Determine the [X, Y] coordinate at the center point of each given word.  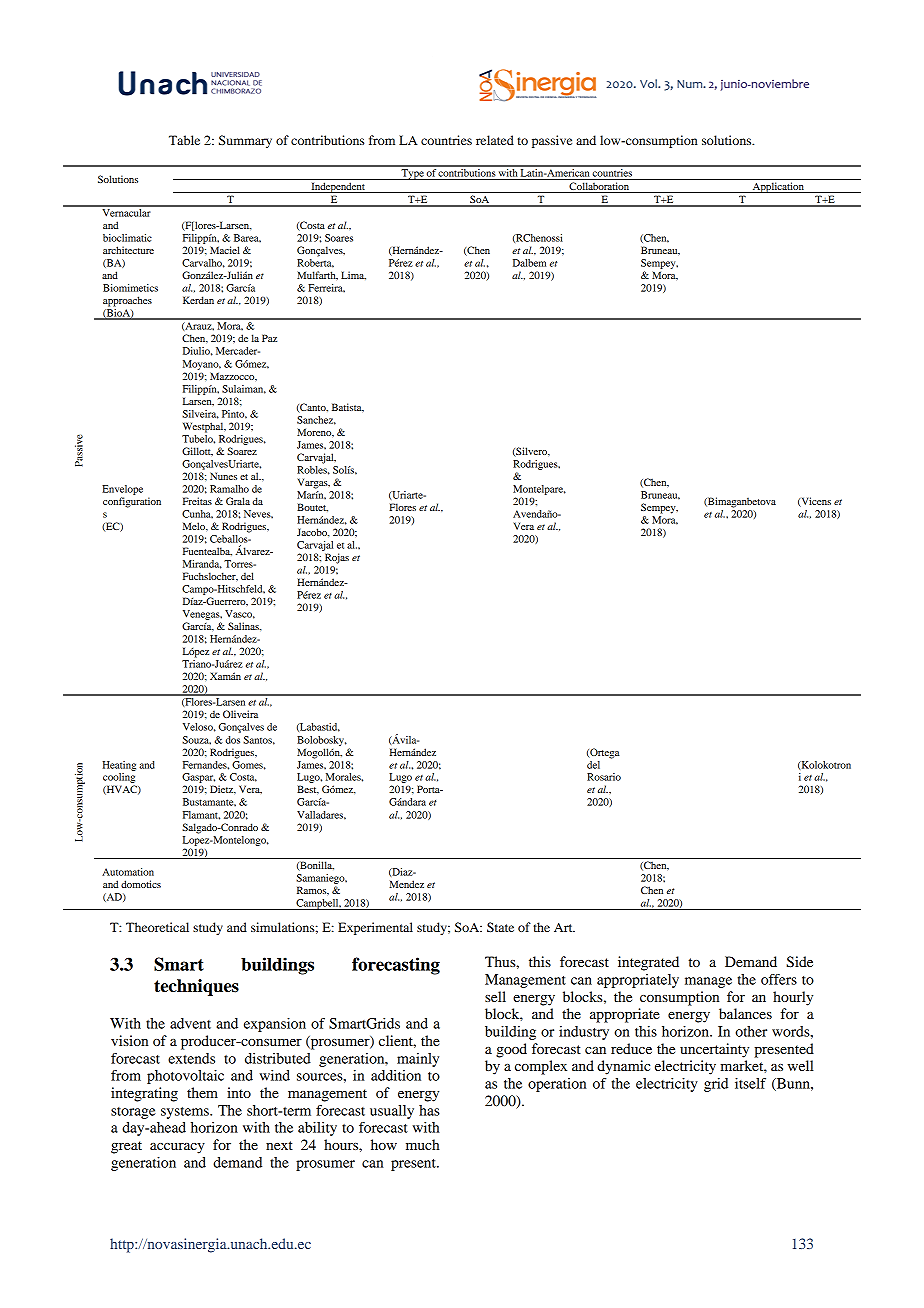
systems [186, 1113]
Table [184, 140]
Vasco [240, 614]
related [495, 140]
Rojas [337, 558]
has [429, 1110]
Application [778, 187]
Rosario [604, 777]
